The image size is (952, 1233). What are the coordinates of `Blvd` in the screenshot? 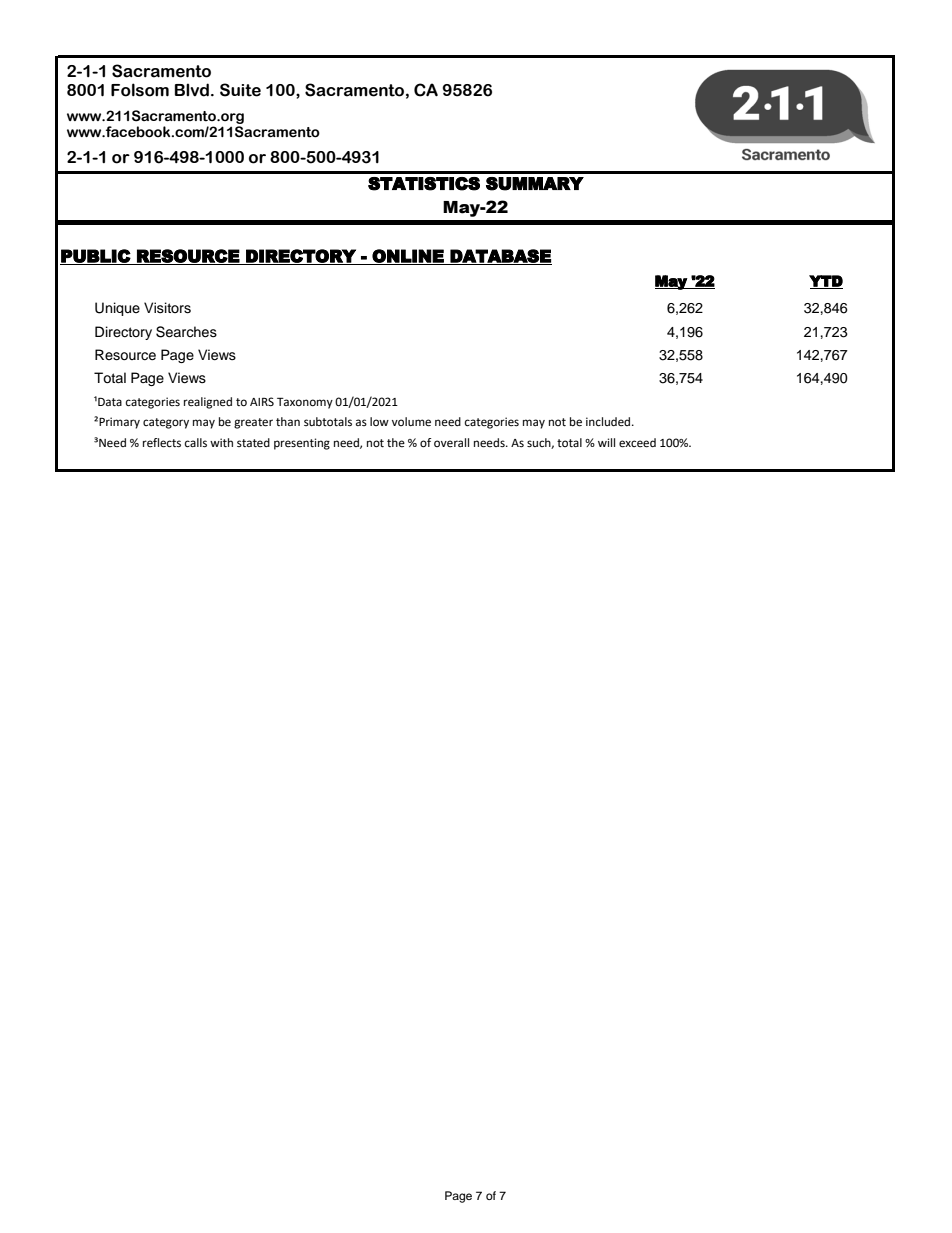 It's located at (192, 90).
